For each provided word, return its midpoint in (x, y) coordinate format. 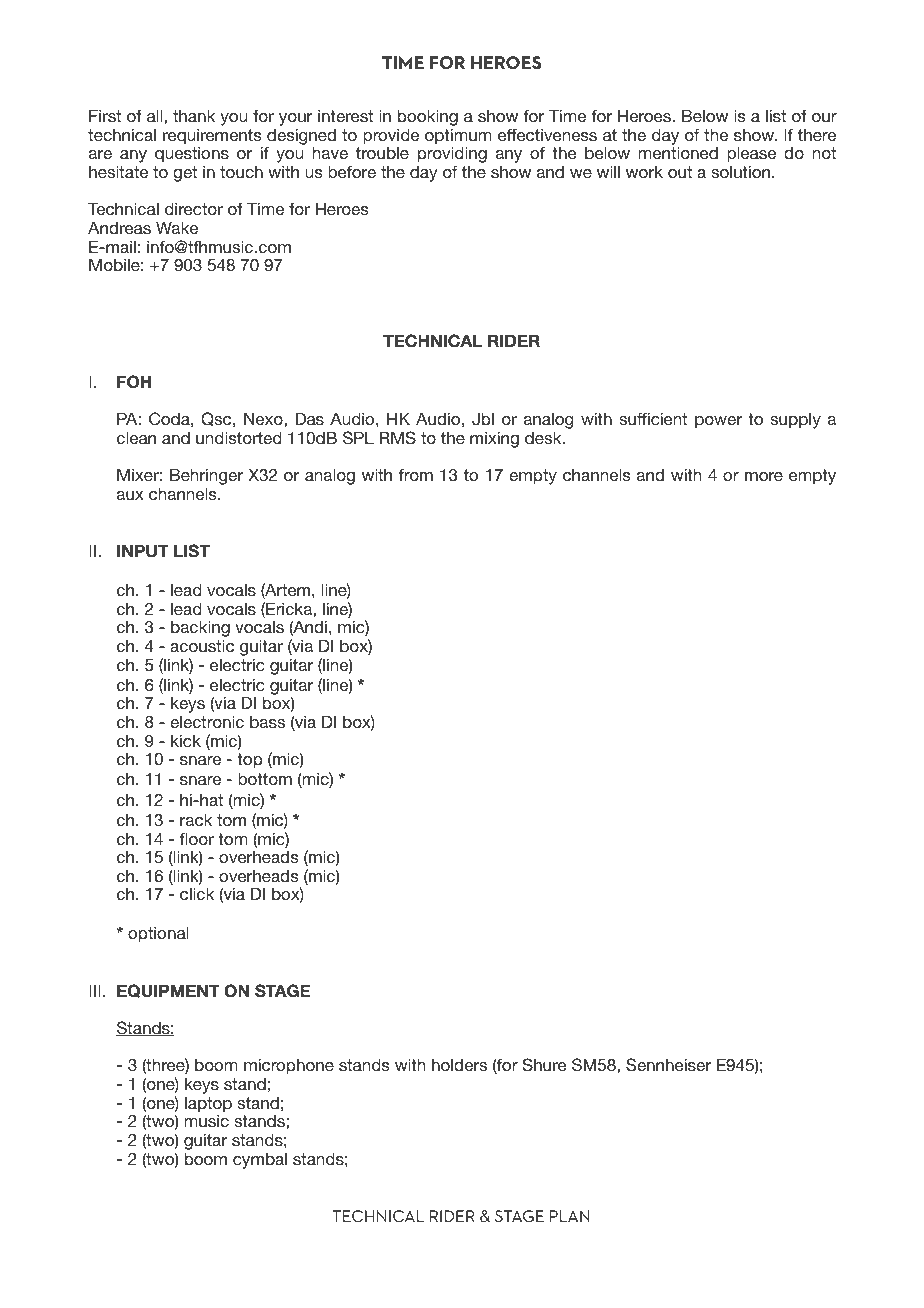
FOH (134, 382)
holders (459, 1064)
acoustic (202, 645)
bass (267, 722)
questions (192, 155)
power (718, 422)
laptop (208, 1105)
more (764, 476)
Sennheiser (668, 1065)
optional (158, 934)
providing (452, 156)
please (751, 154)
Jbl (483, 419)
